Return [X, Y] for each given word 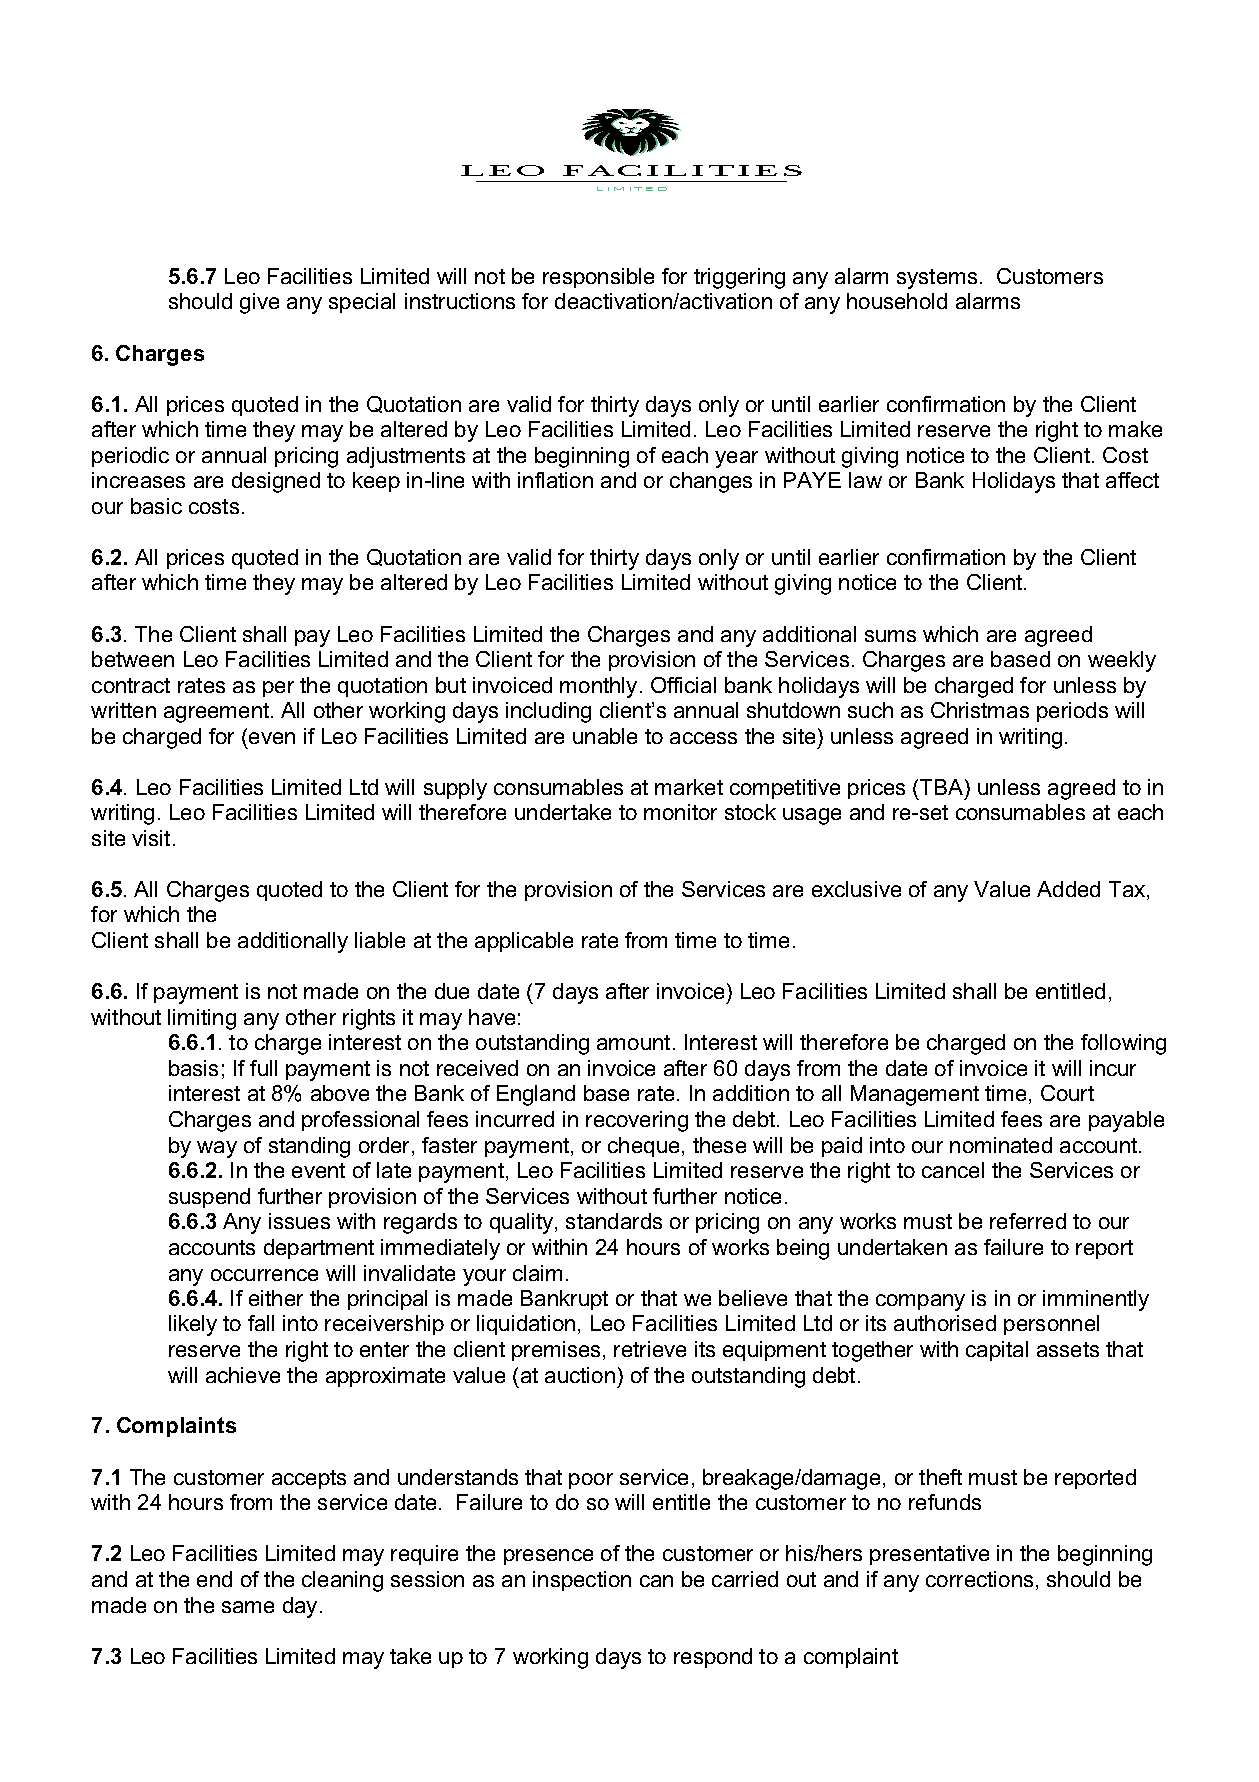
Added [1068, 889]
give [259, 303]
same [248, 1607]
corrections [979, 1579]
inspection [582, 1581]
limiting [202, 1019]
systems [937, 279]
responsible [598, 278]
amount [633, 1042]
